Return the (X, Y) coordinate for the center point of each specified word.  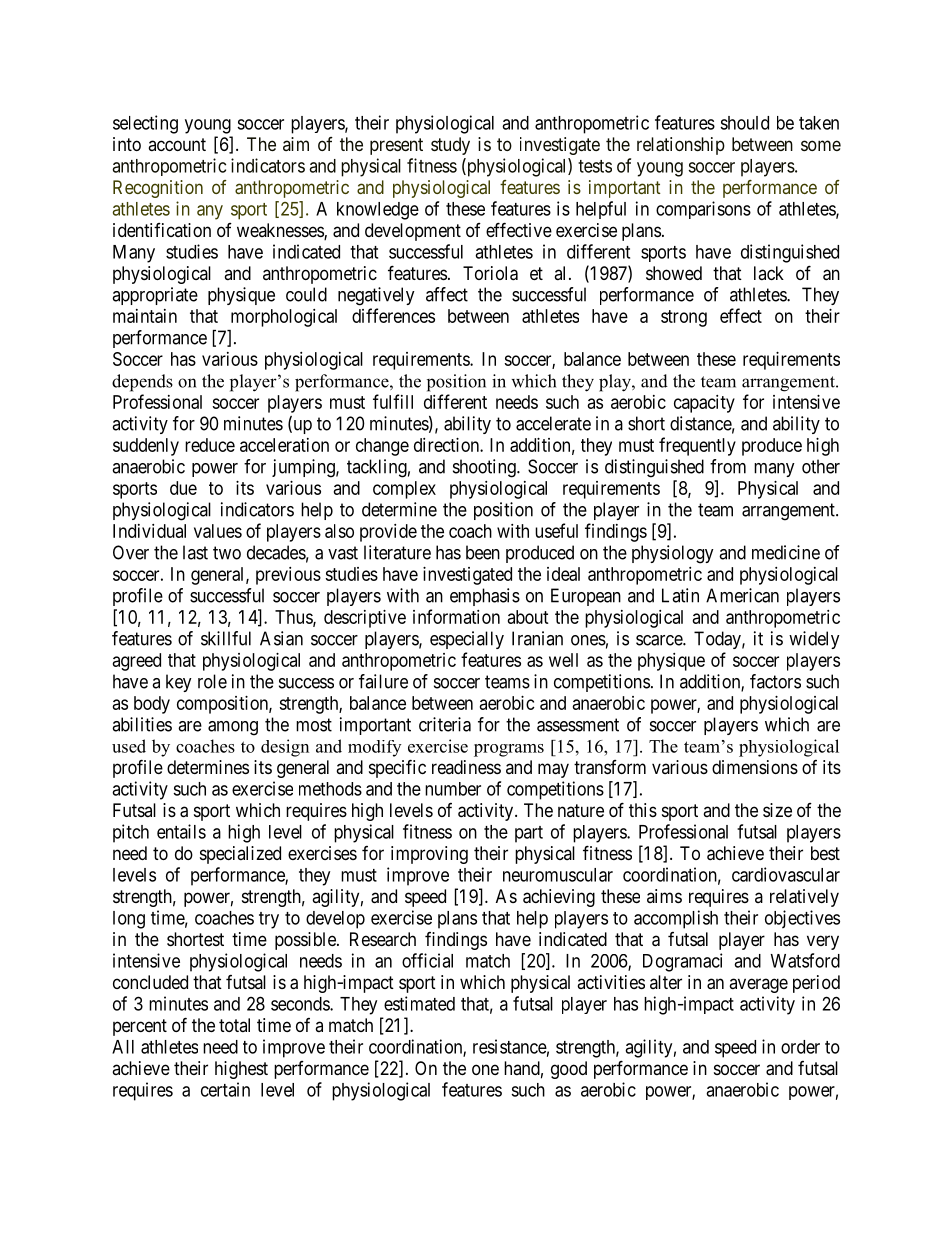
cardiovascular (786, 874)
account (177, 144)
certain (225, 1089)
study (450, 146)
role (212, 681)
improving (429, 855)
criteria (445, 724)
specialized (240, 855)
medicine (786, 552)
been (483, 552)
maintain (145, 316)
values (218, 531)
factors (775, 681)
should (744, 123)
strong (684, 318)
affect (447, 294)
